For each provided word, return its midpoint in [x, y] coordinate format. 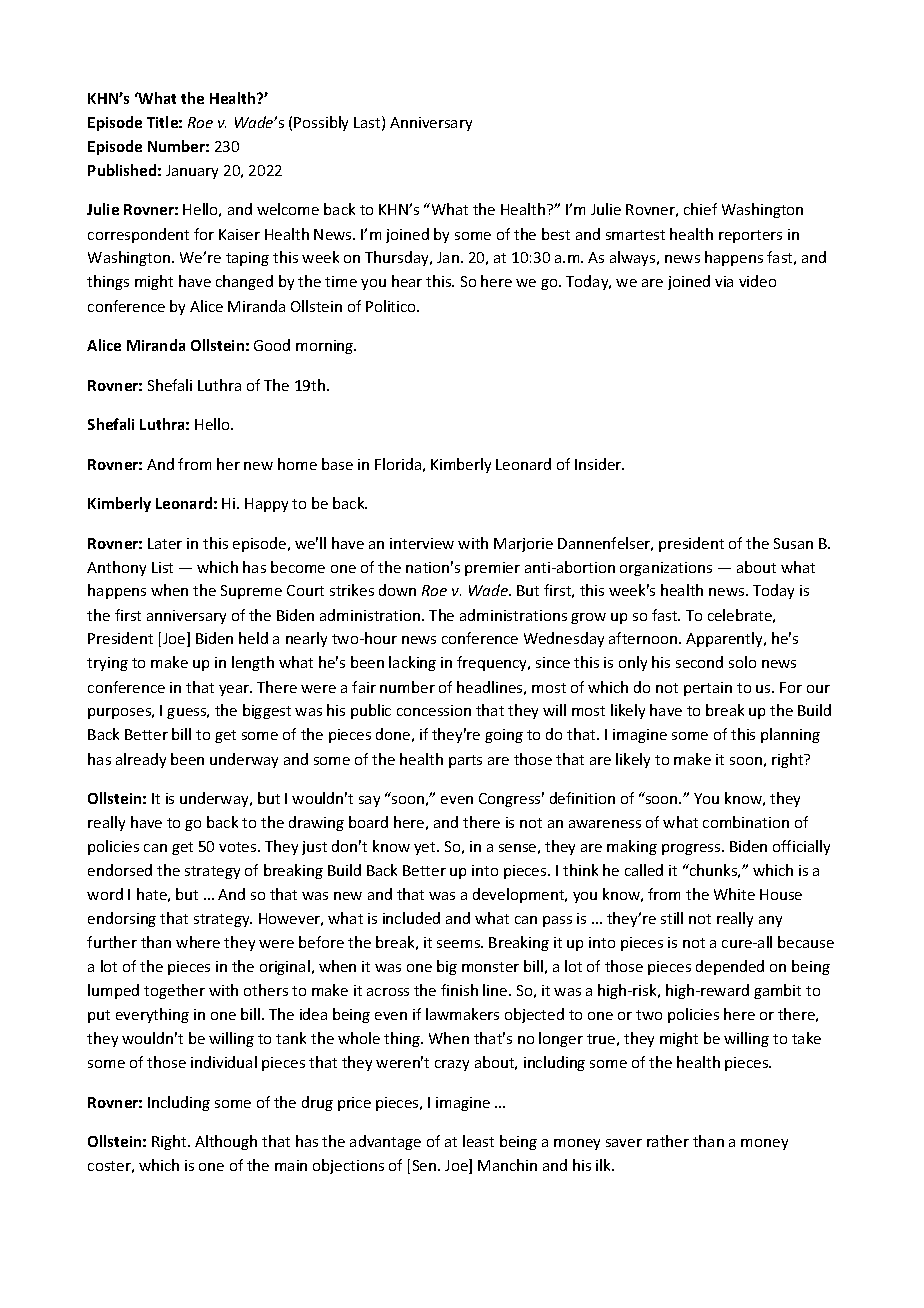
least [478, 1141]
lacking [412, 663]
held [253, 638]
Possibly [321, 123]
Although [226, 1142]
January [192, 172]
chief [700, 209]
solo [742, 662]
